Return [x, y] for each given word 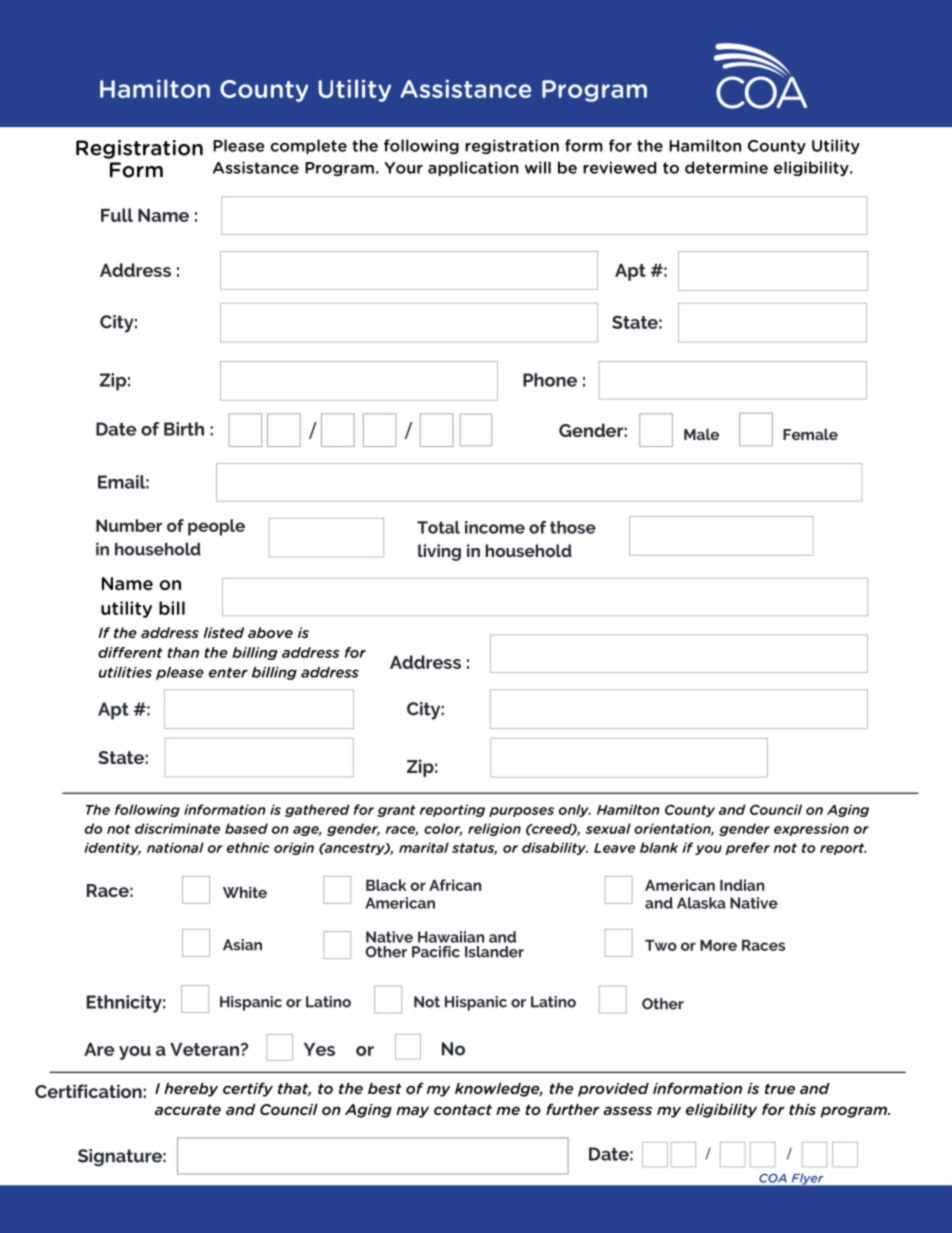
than [183, 652]
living [439, 552]
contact [463, 1109]
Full [117, 215]
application [473, 168]
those [573, 527]
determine [726, 167]
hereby [191, 1089]
